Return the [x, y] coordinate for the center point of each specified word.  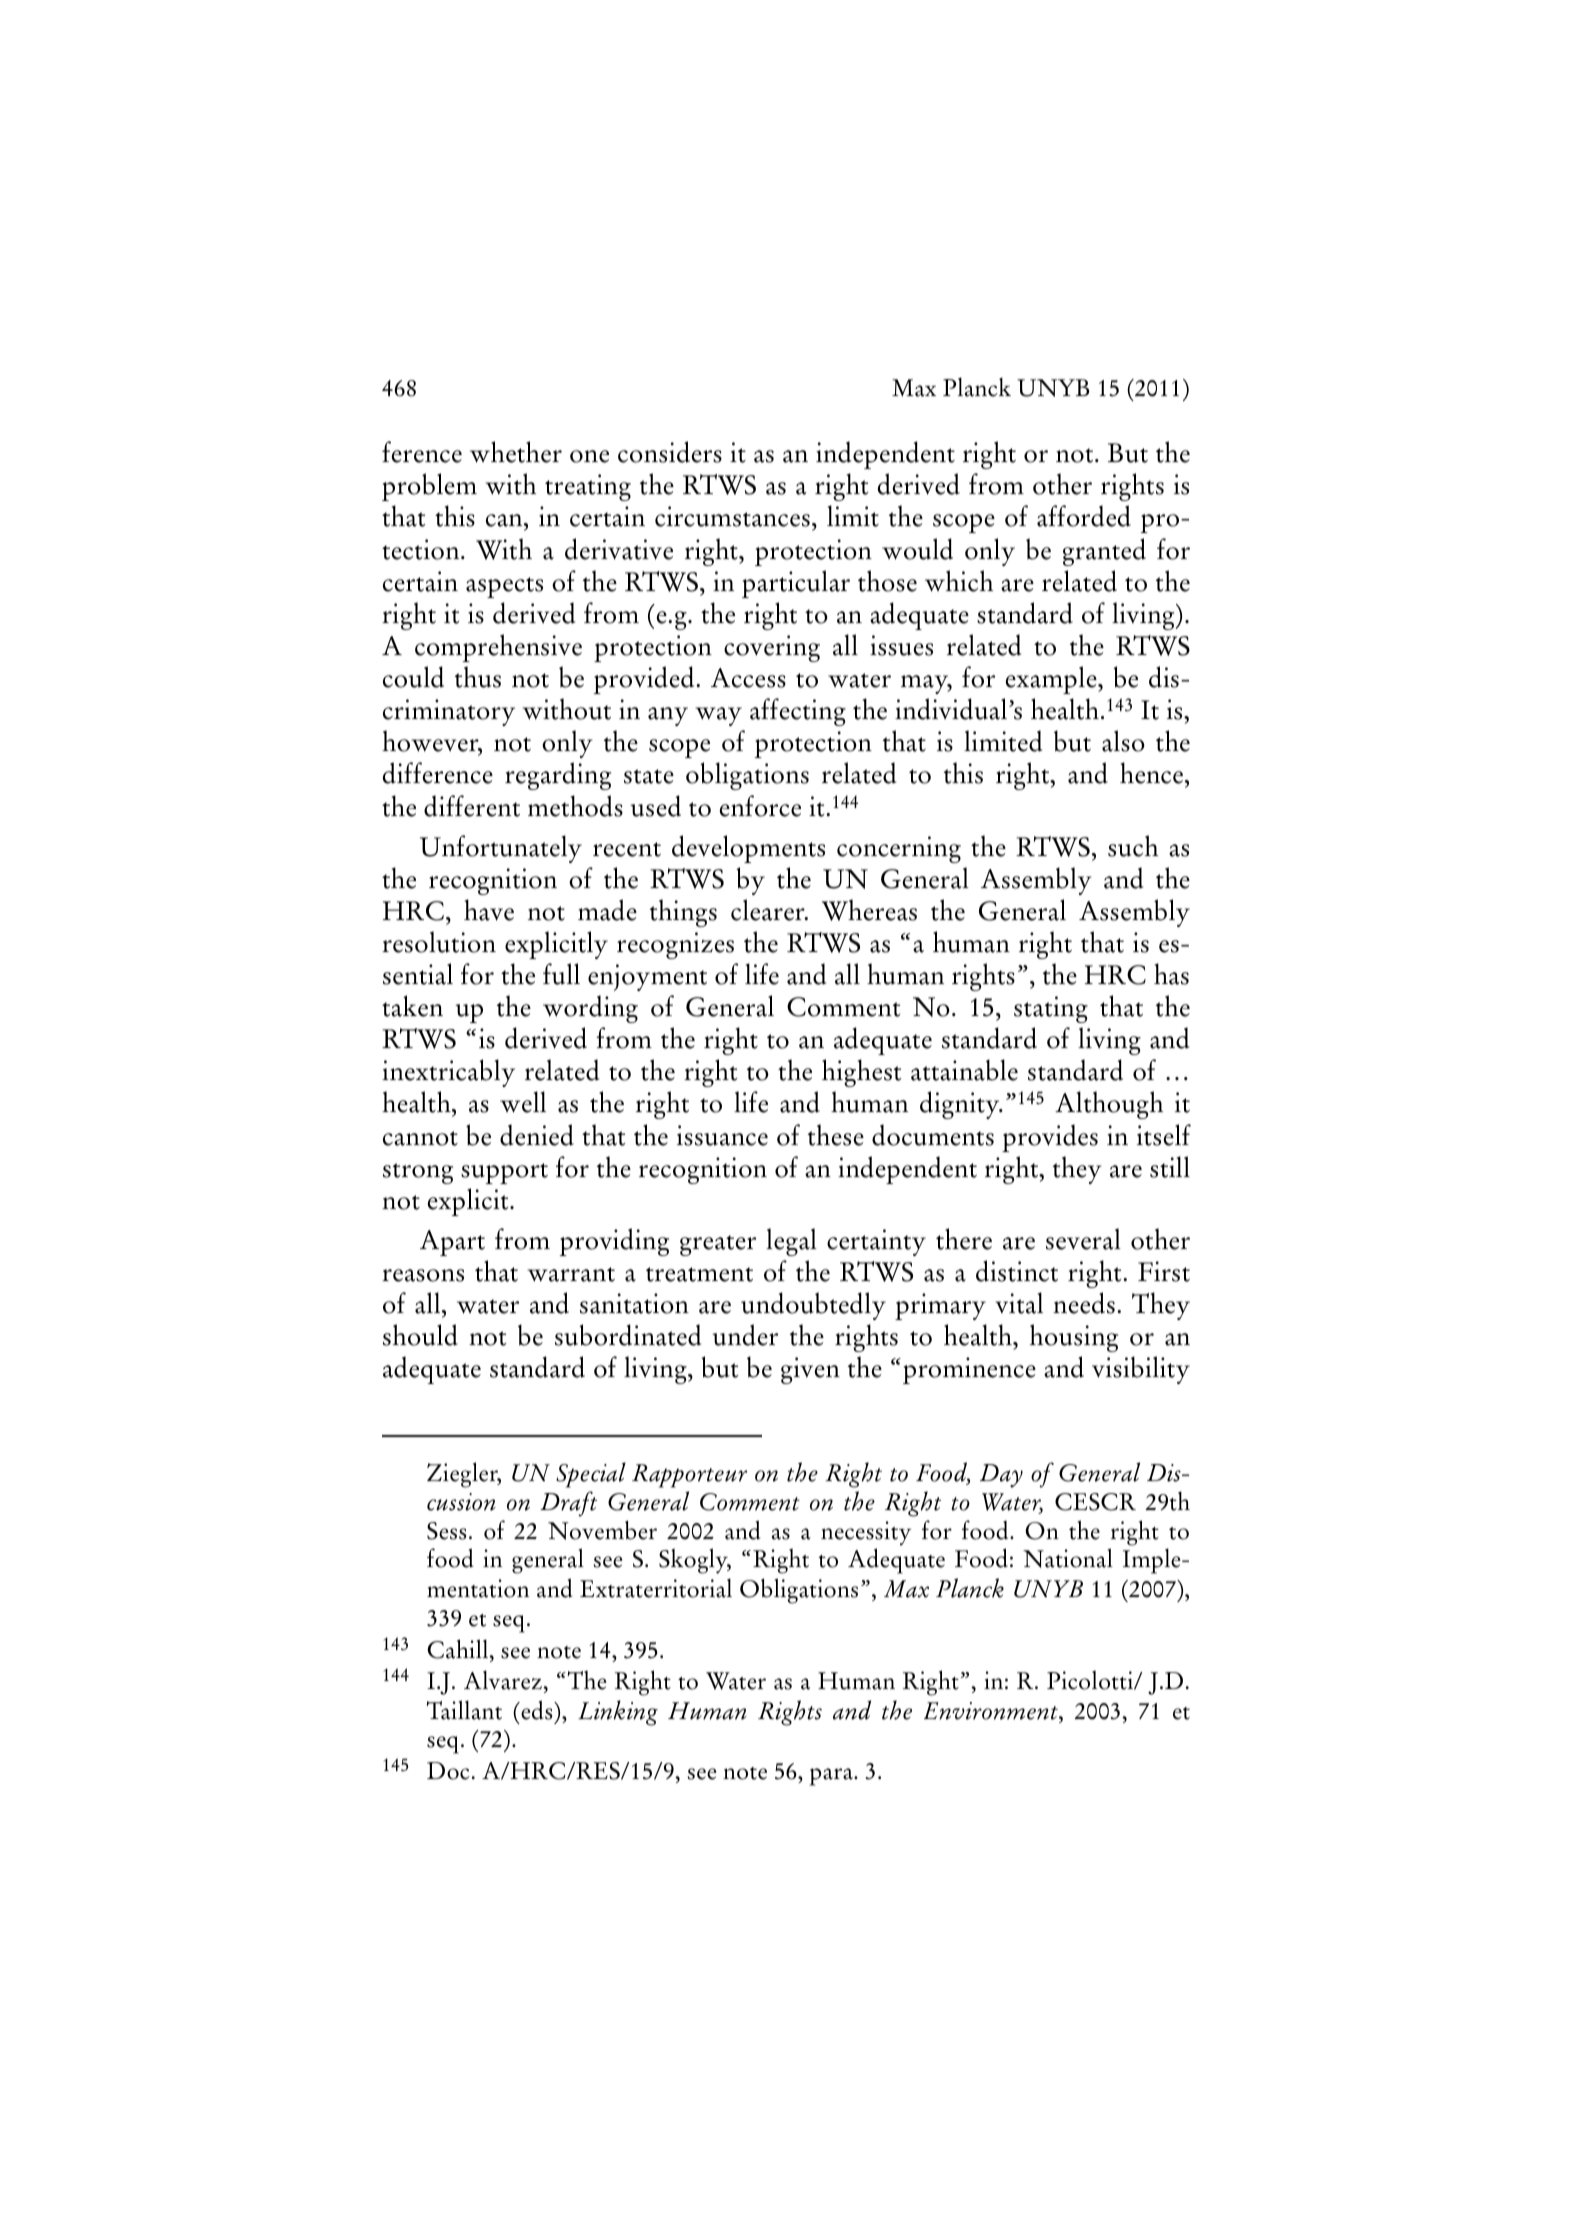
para [832, 1777]
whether [516, 452]
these [836, 1135]
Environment [992, 1711]
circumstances [732, 516]
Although [1109, 1105]
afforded [1084, 516]
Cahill [459, 1649]
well [523, 1102]
